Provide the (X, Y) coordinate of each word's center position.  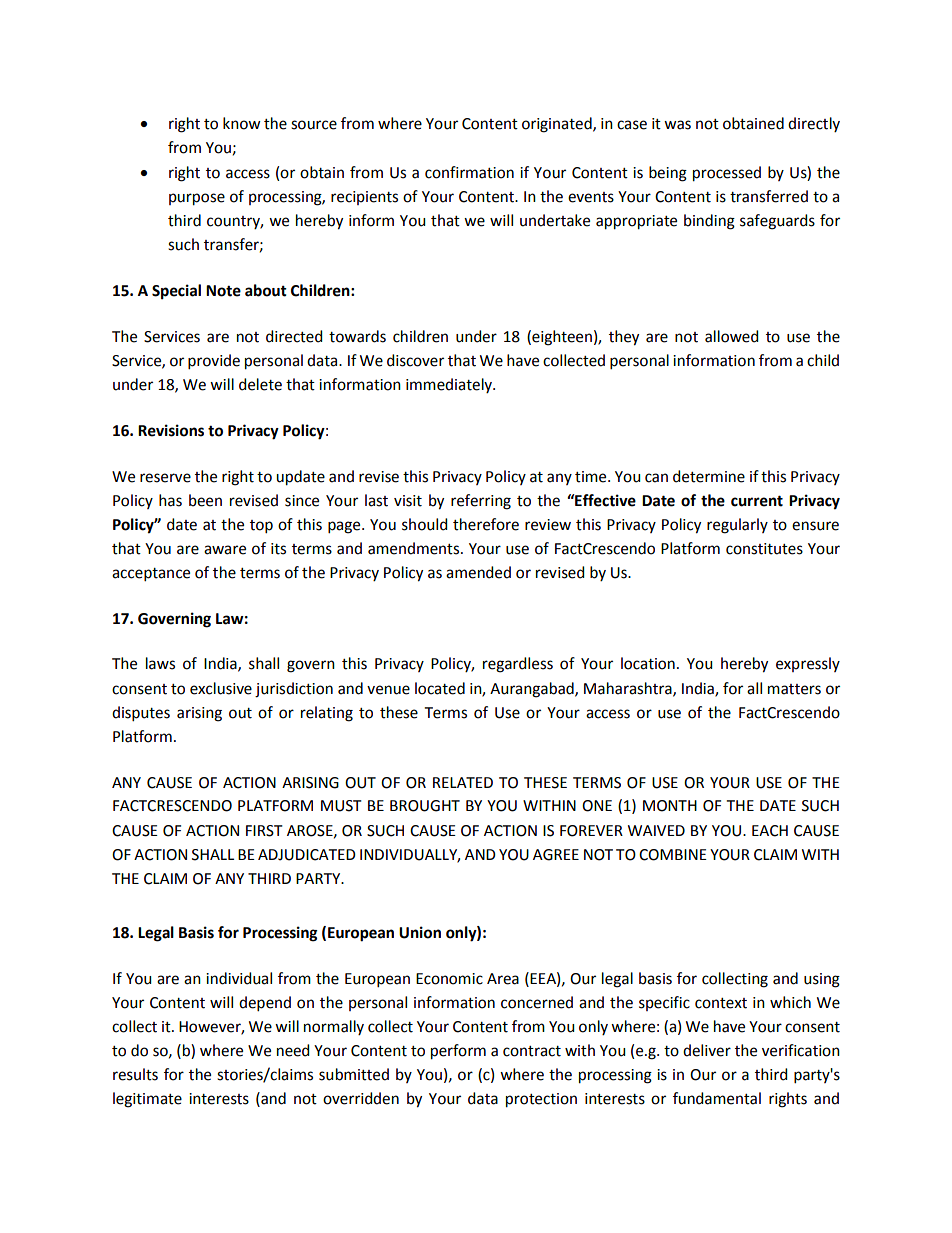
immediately (450, 385)
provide (214, 362)
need (293, 1050)
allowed (732, 336)
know (242, 123)
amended (478, 572)
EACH (770, 831)
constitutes (764, 549)
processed (727, 174)
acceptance (151, 575)
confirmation (469, 172)
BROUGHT (425, 806)
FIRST (264, 831)
